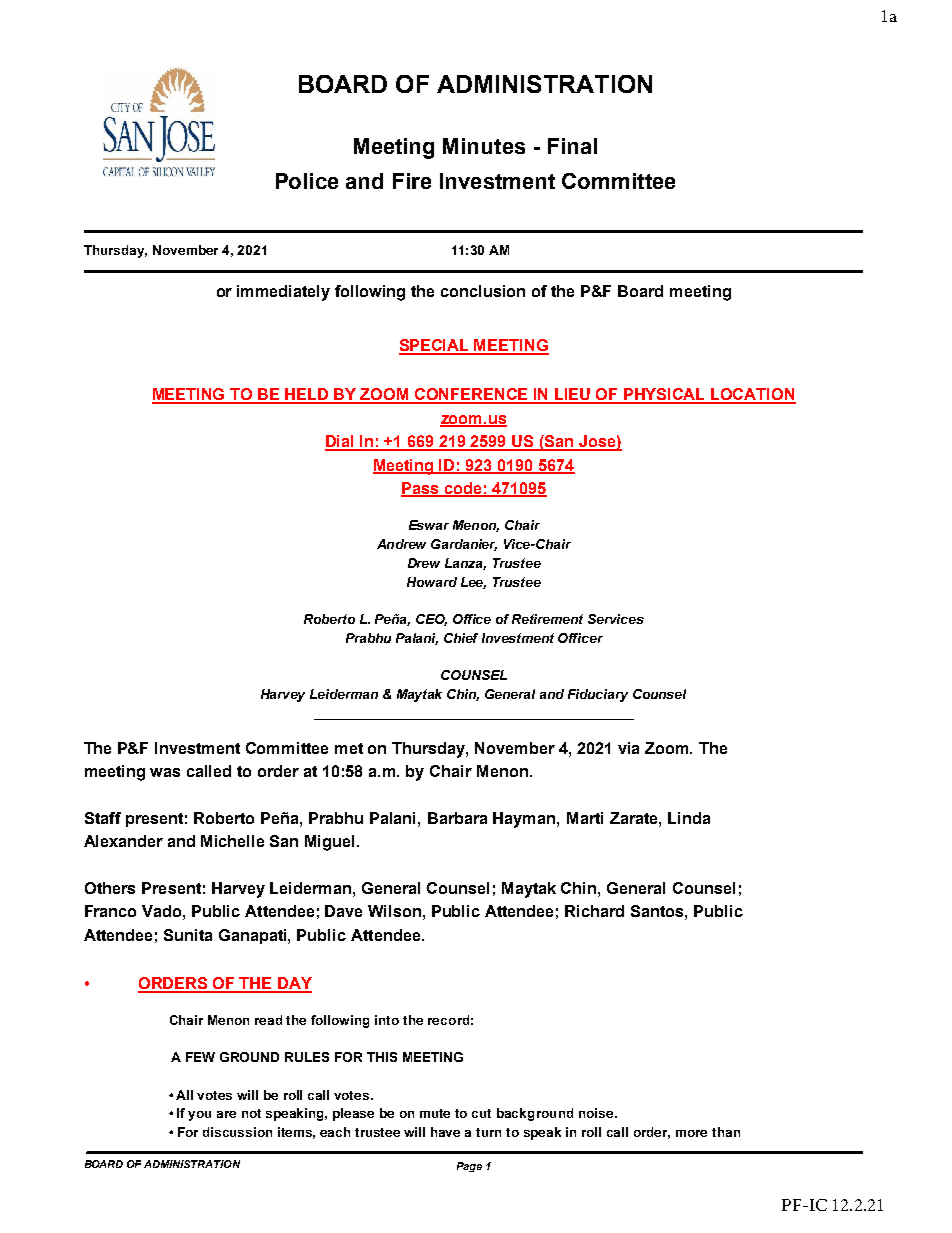 This page has width=952, height=1233. I want to click on Barbara, so click(457, 818).
